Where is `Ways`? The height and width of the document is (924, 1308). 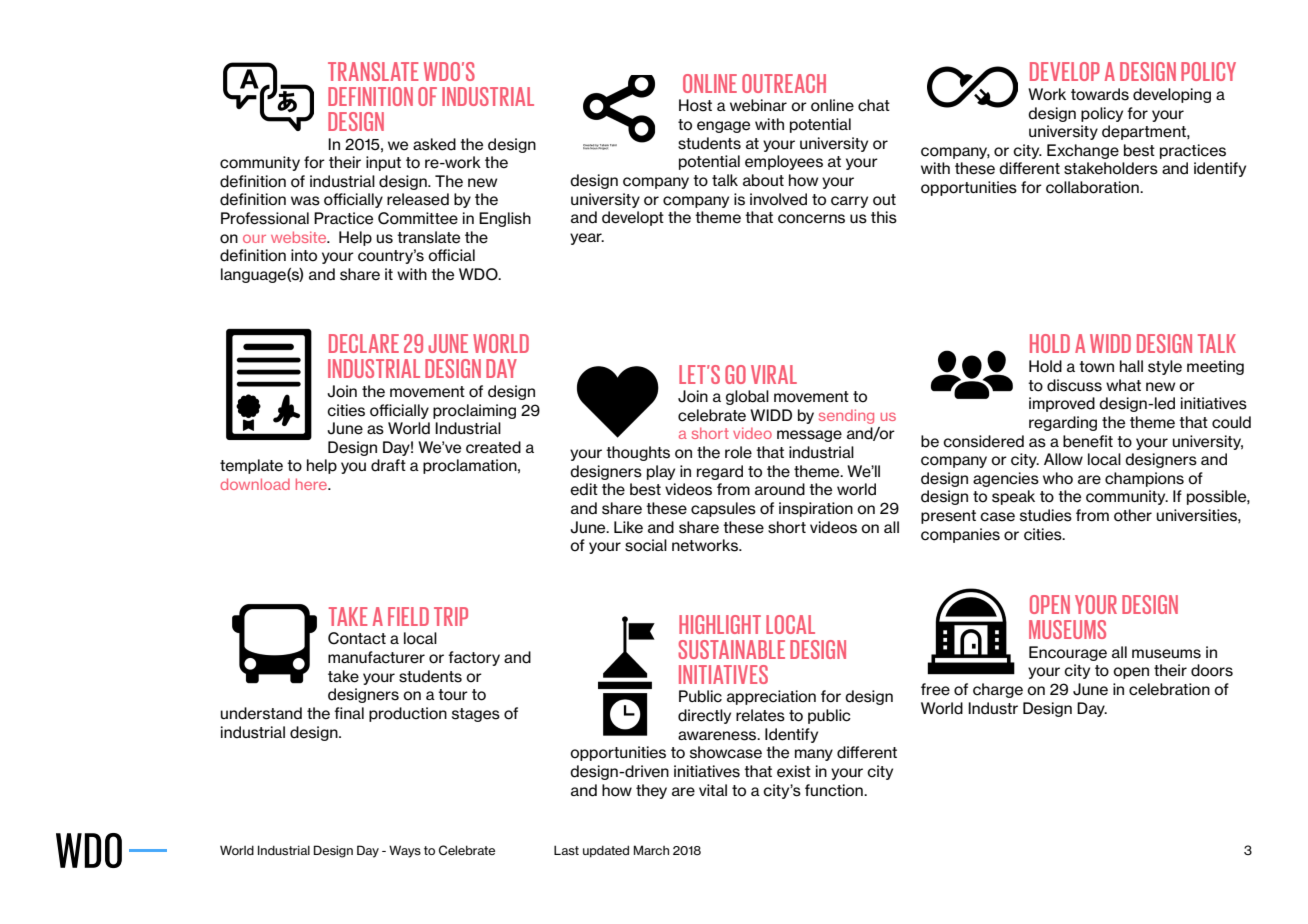 Ways is located at coordinates (405, 851).
